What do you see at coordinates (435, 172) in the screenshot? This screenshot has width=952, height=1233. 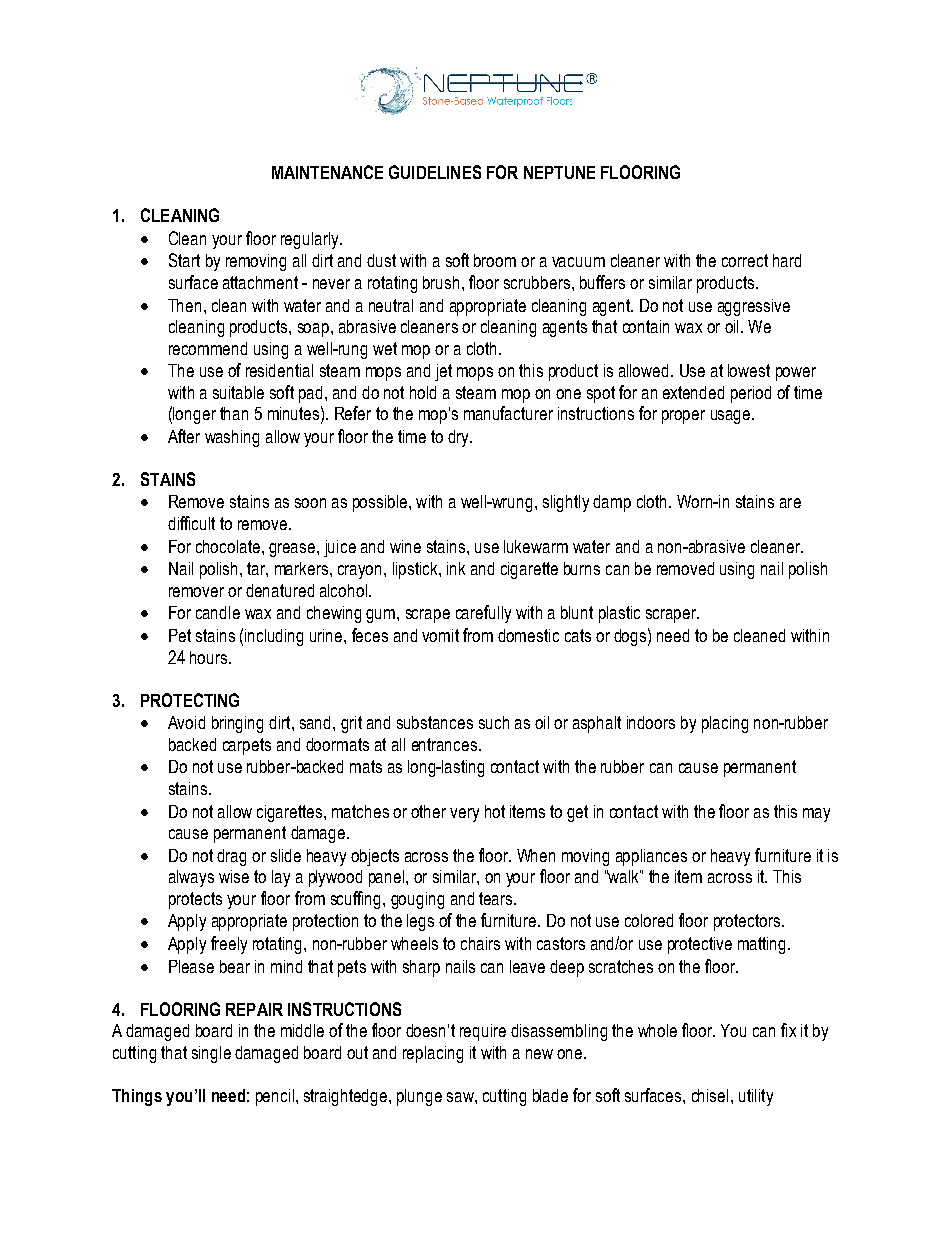 I see `GUIDELINES` at bounding box center [435, 172].
